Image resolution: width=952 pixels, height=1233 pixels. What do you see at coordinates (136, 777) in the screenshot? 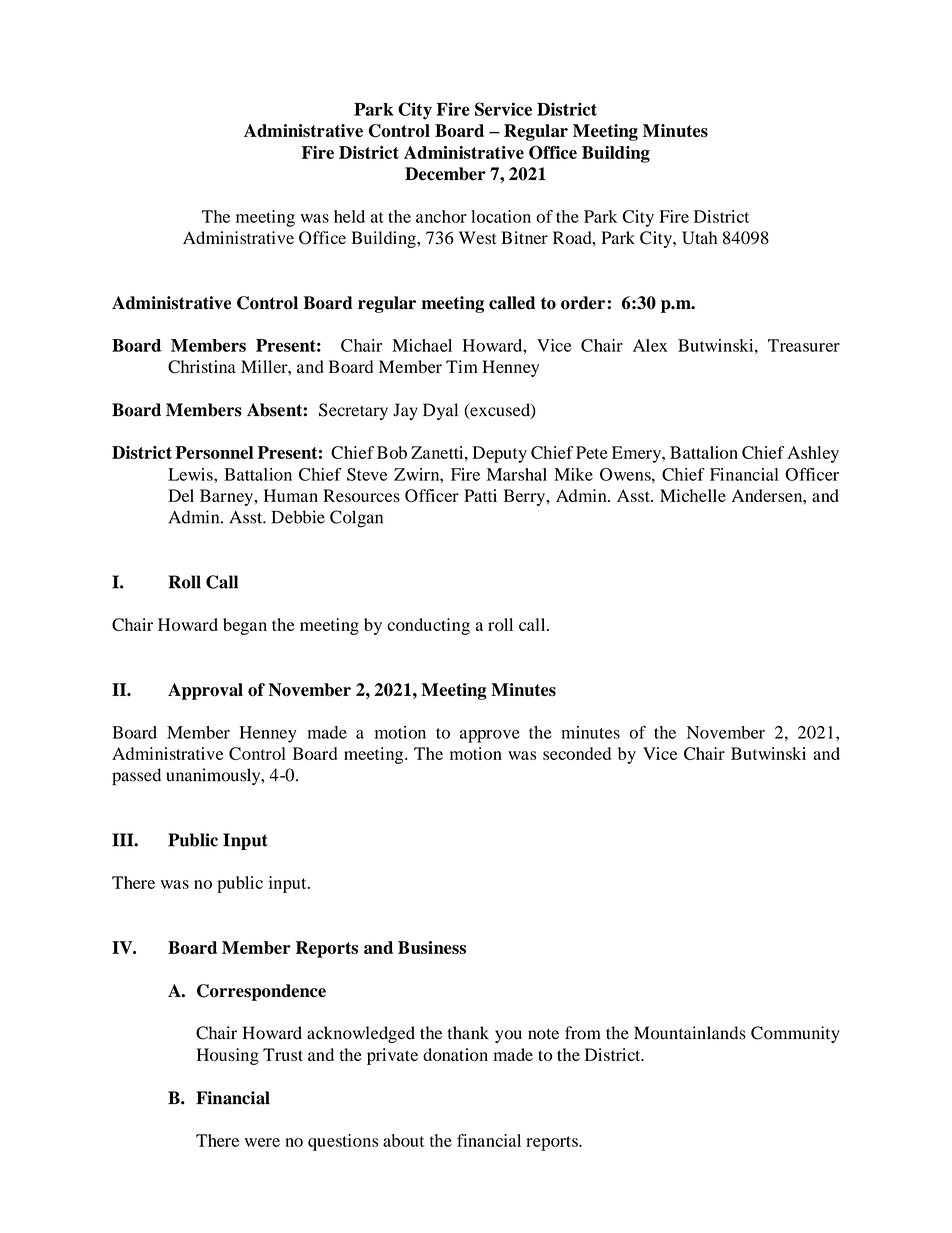
I see `passed` at bounding box center [136, 777].
